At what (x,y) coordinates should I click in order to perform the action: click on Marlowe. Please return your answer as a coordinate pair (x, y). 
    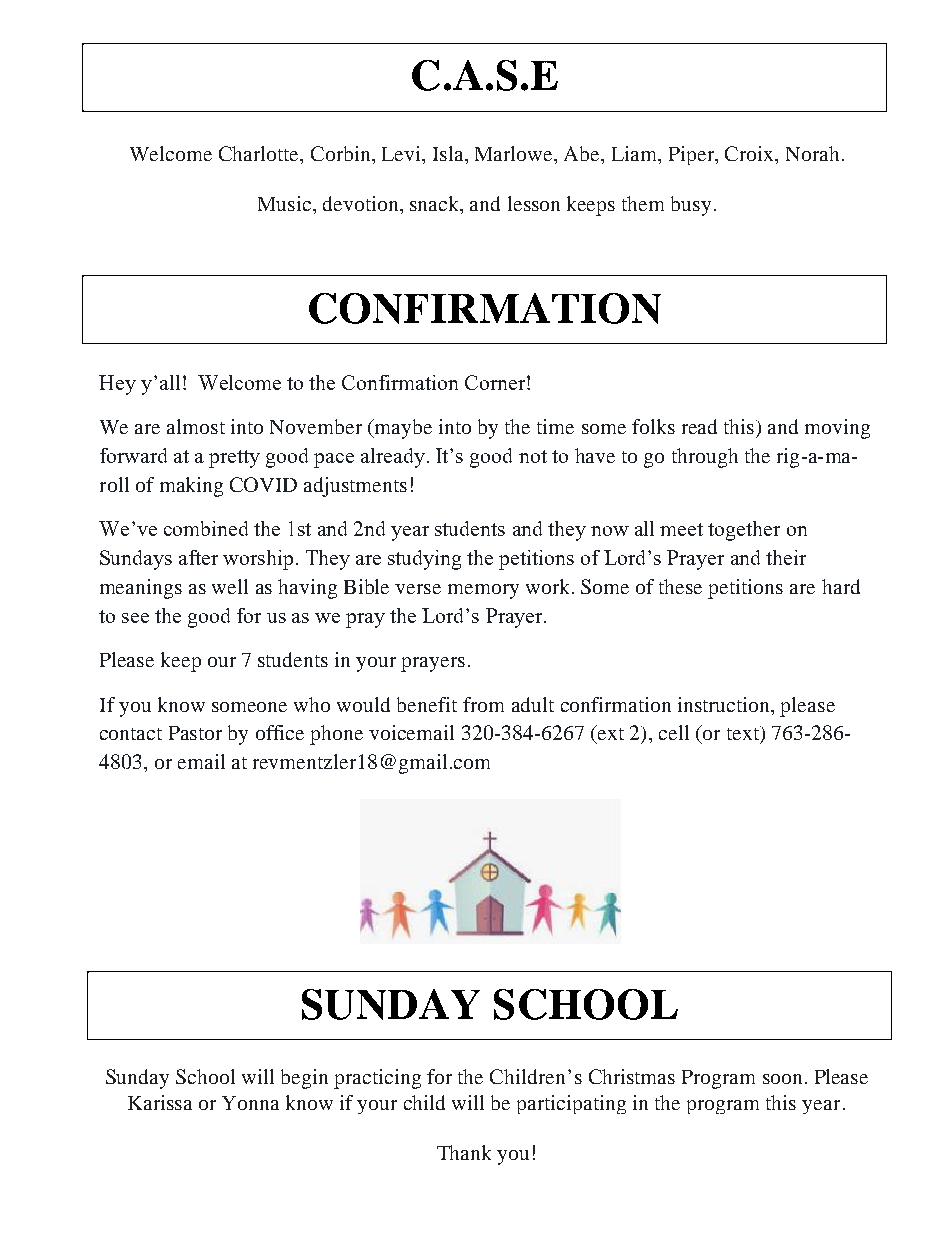
    Looking at the image, I should click on (515, 153).
